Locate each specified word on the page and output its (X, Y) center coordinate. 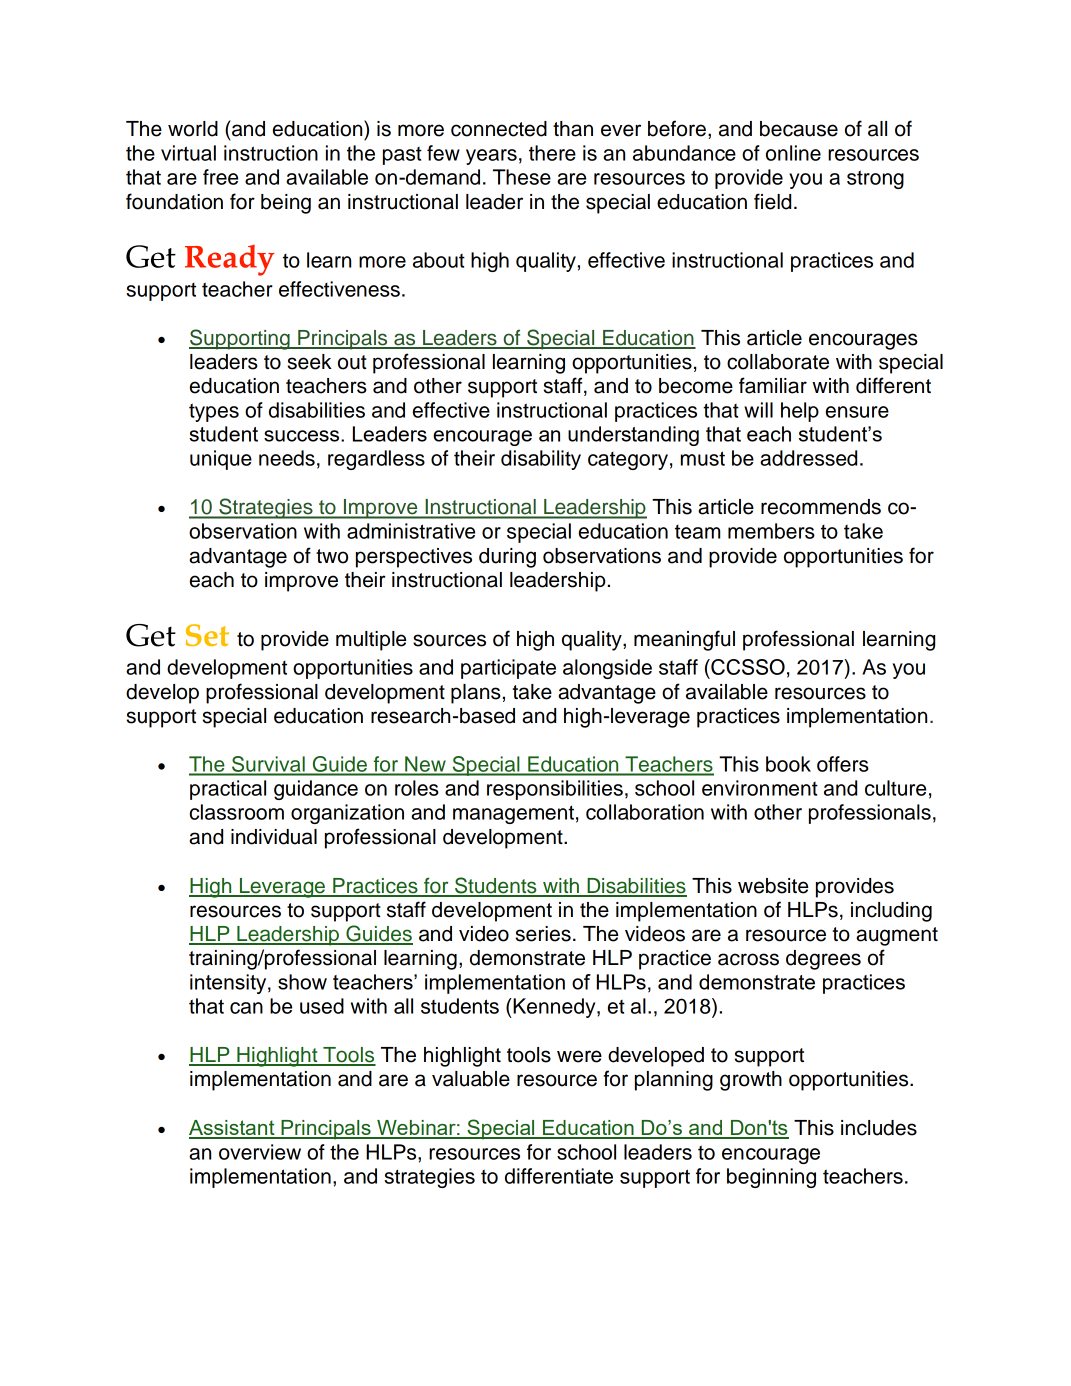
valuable (471, 1079)
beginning (771, 1178)
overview (260, 1152)
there (552, 153)
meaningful (684, 640)
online (793, 153)
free (220, 177)
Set (207, 635)
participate (508, 669)
